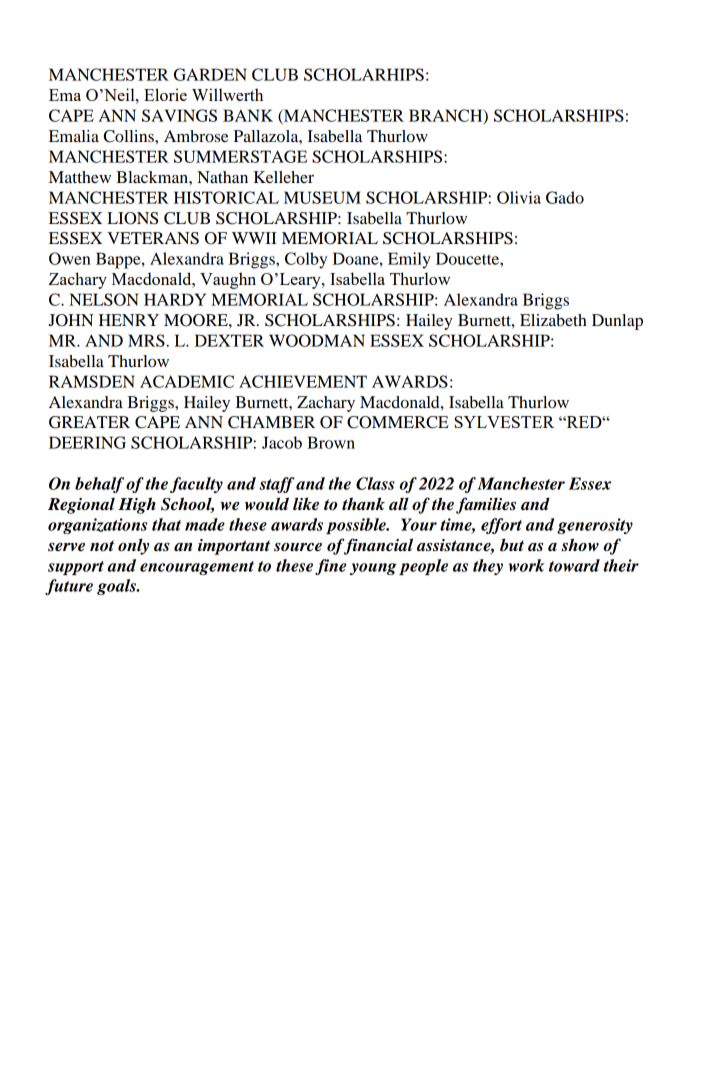 This page has height=1088, width=704. Describe the element at coordinates (330, 567) in the page. I see `fine` at that location.
